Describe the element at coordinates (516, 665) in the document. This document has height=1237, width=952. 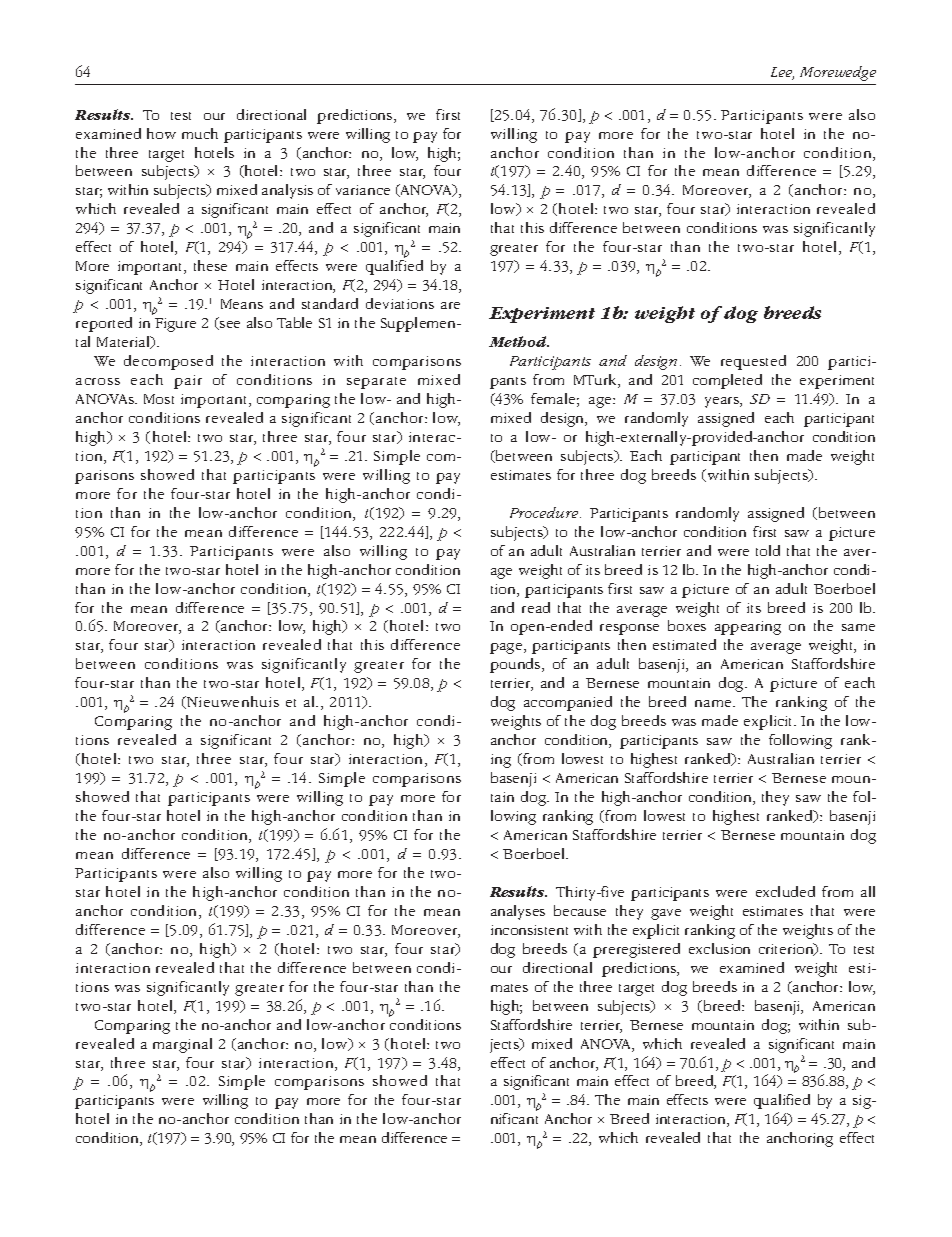
I see `pounds` at that location.
